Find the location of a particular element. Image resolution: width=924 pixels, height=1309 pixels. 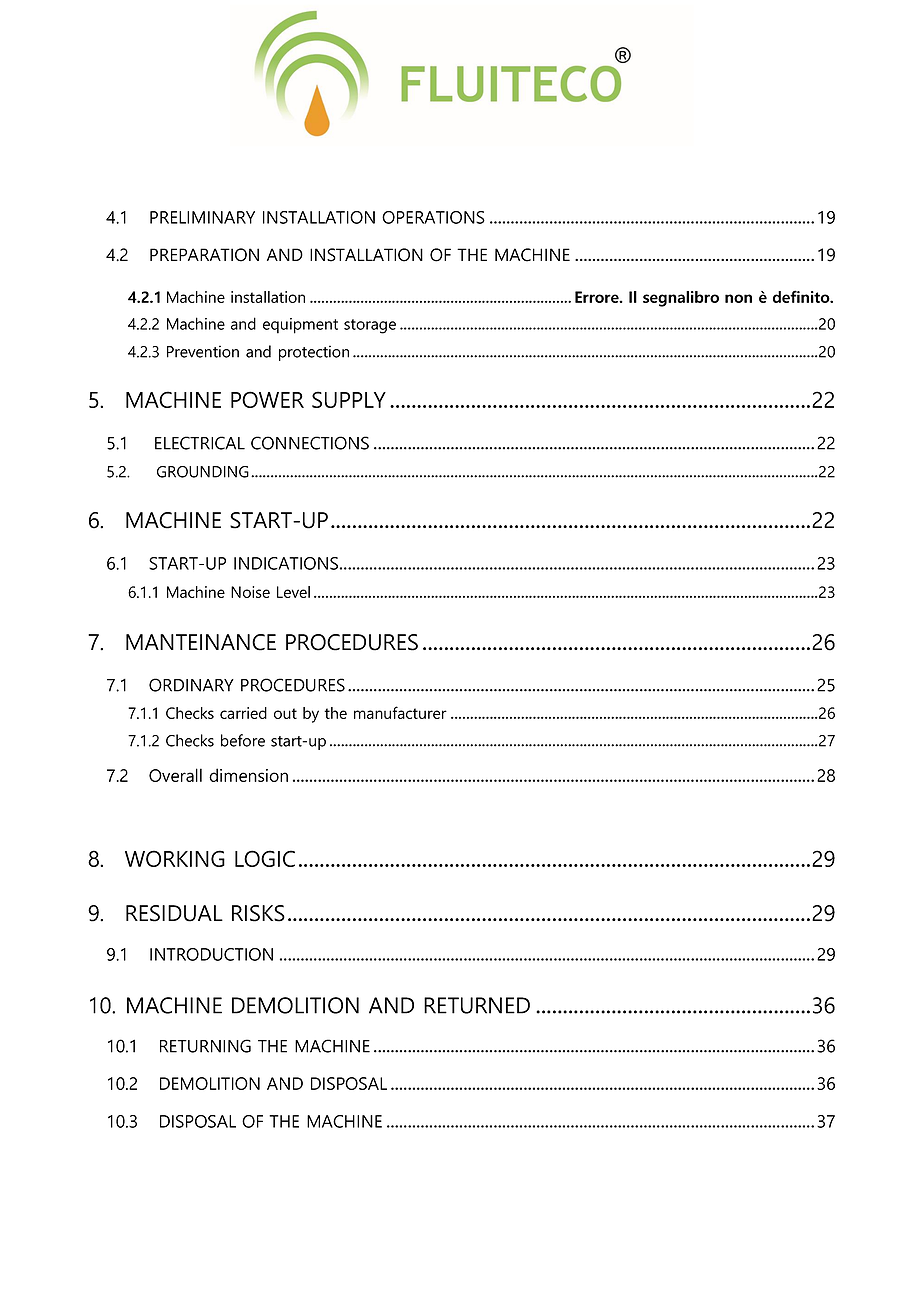

RETURNED is located at coordinates (477, 1005).
